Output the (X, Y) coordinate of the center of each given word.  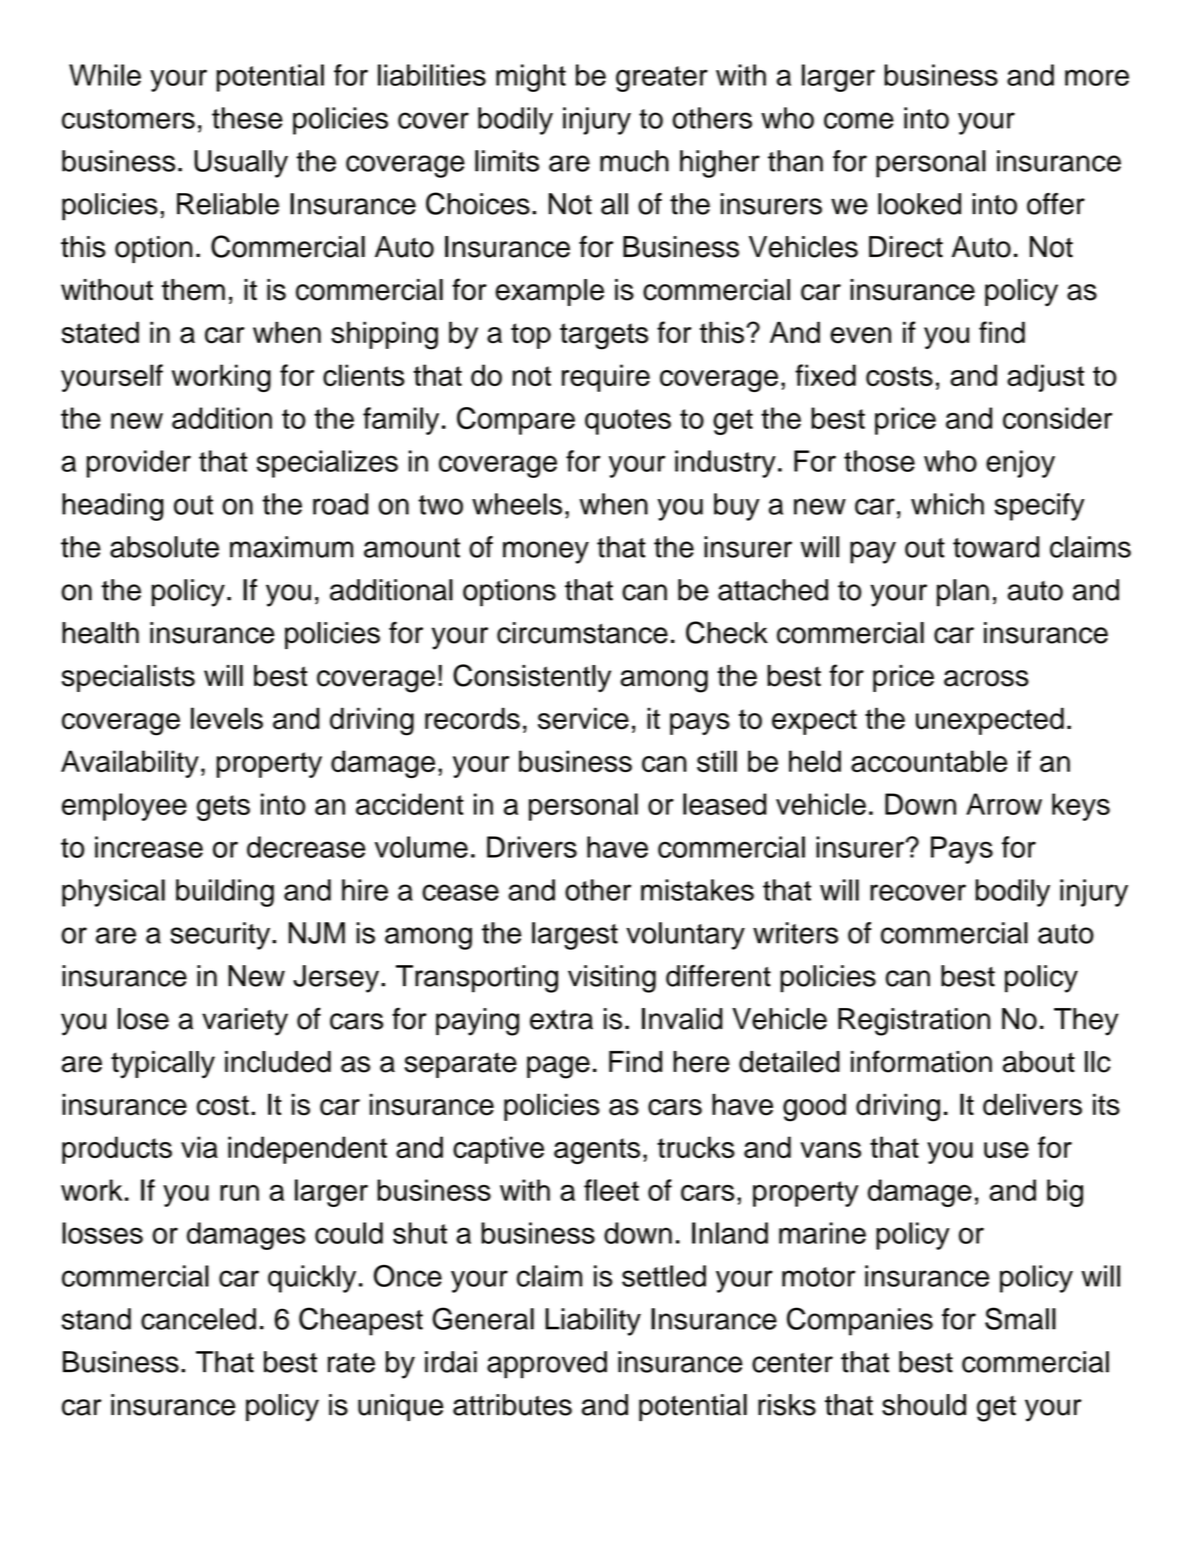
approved (547, 1365)
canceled (198, 1319)
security (221, 936)
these (247, 118)
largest (575, 936)
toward (996, 547)
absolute (164, 547)
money (546, 552)
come (859, 120)
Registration (914, 1022)
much (634, 161)
